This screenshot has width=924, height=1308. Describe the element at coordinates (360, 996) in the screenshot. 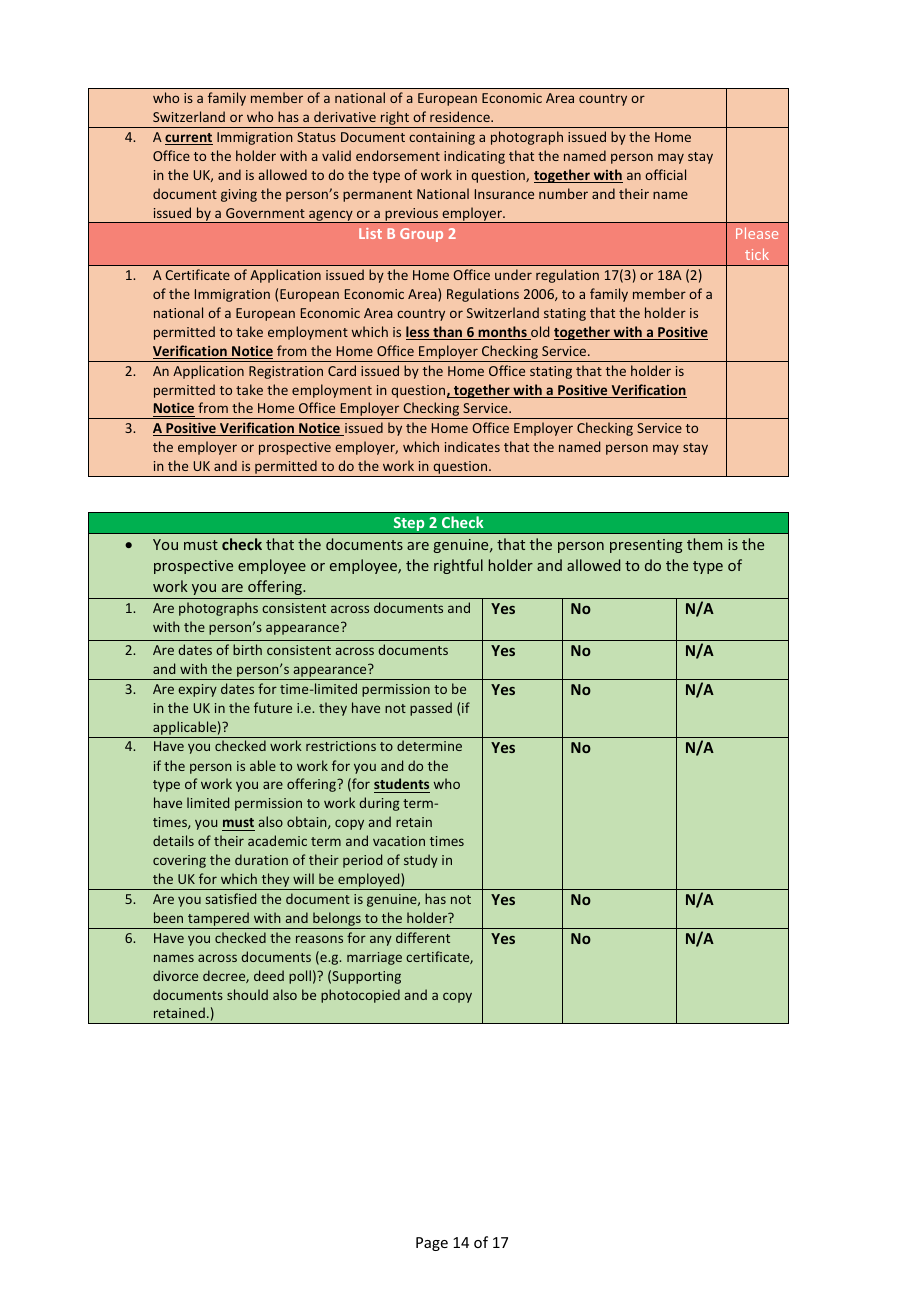

I see `photocopied` at that location.
